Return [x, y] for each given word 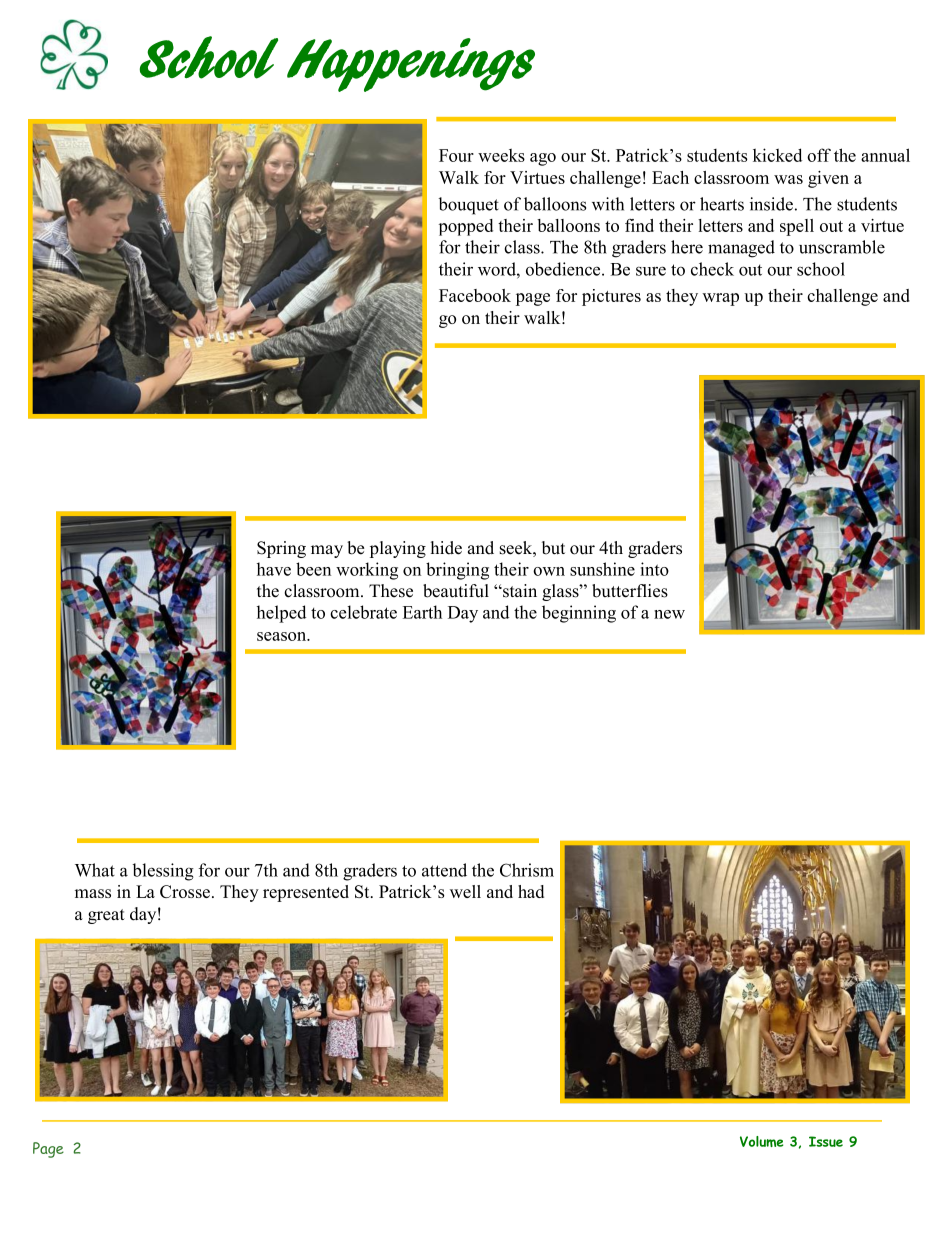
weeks [501, 155]
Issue [826, 1141]
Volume [761, 1141]
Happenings [411, 65]
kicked [777, 155]
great [106, 916]
